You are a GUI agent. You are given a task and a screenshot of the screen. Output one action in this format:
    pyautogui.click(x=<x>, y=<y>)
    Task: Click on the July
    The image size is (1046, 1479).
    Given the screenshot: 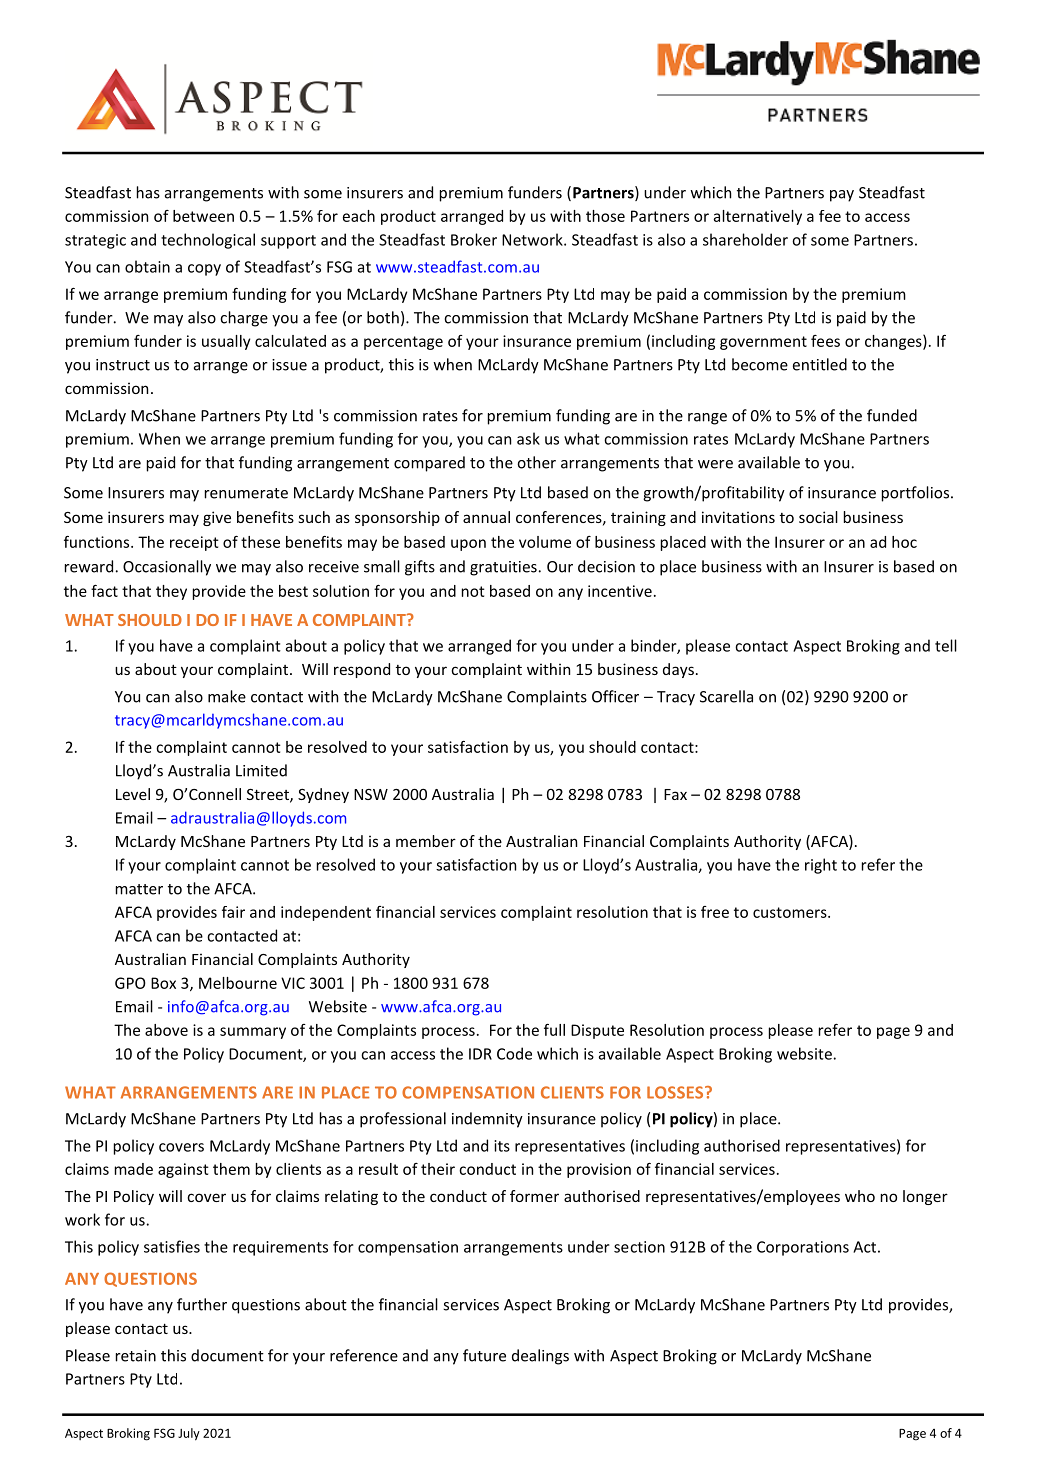 What is the action you would take?
    pyautogui.click(x=189, y=1434)
